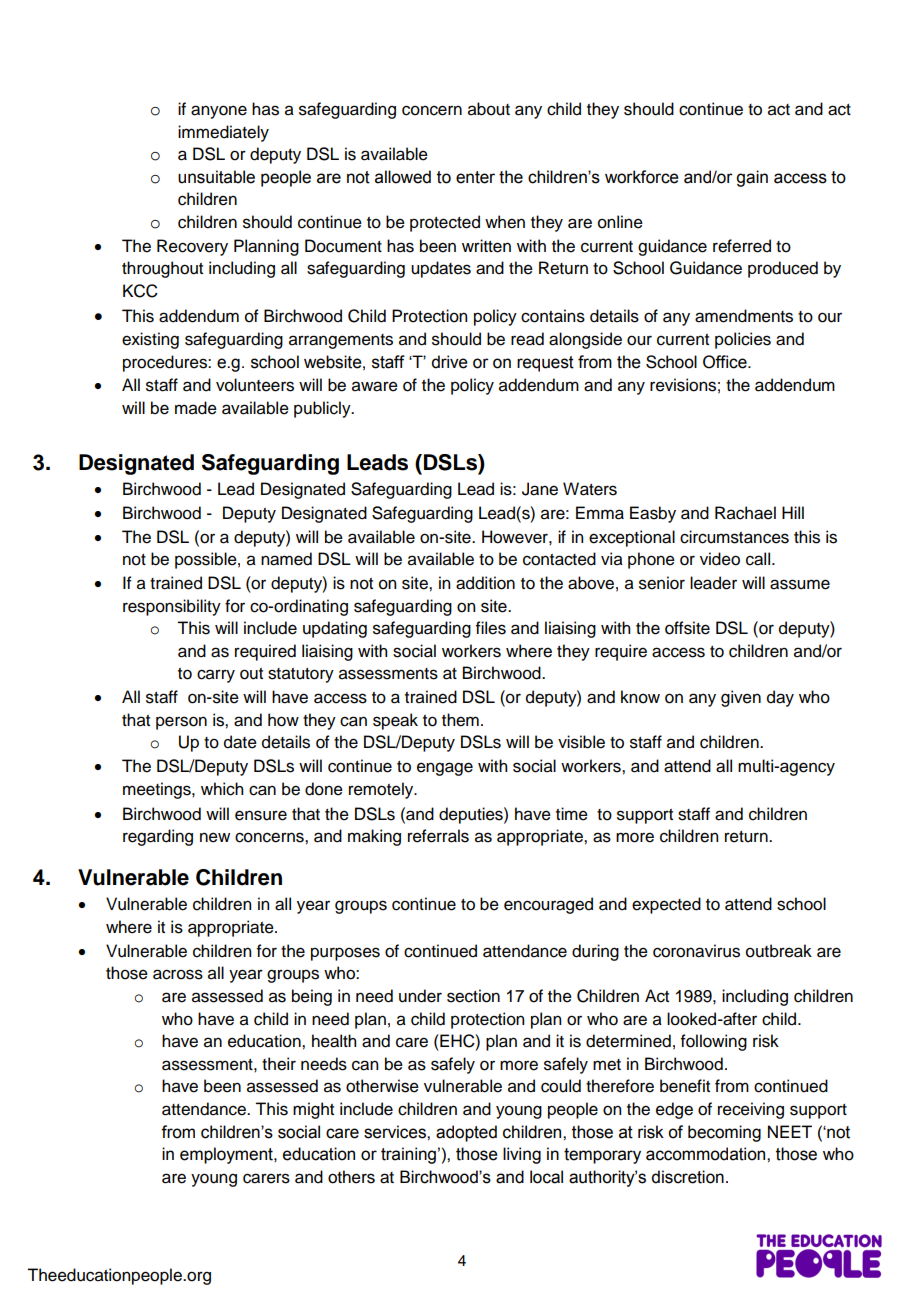  Describe the element at coordinates (227, 1155) in the page. I see `employment` at that location.
